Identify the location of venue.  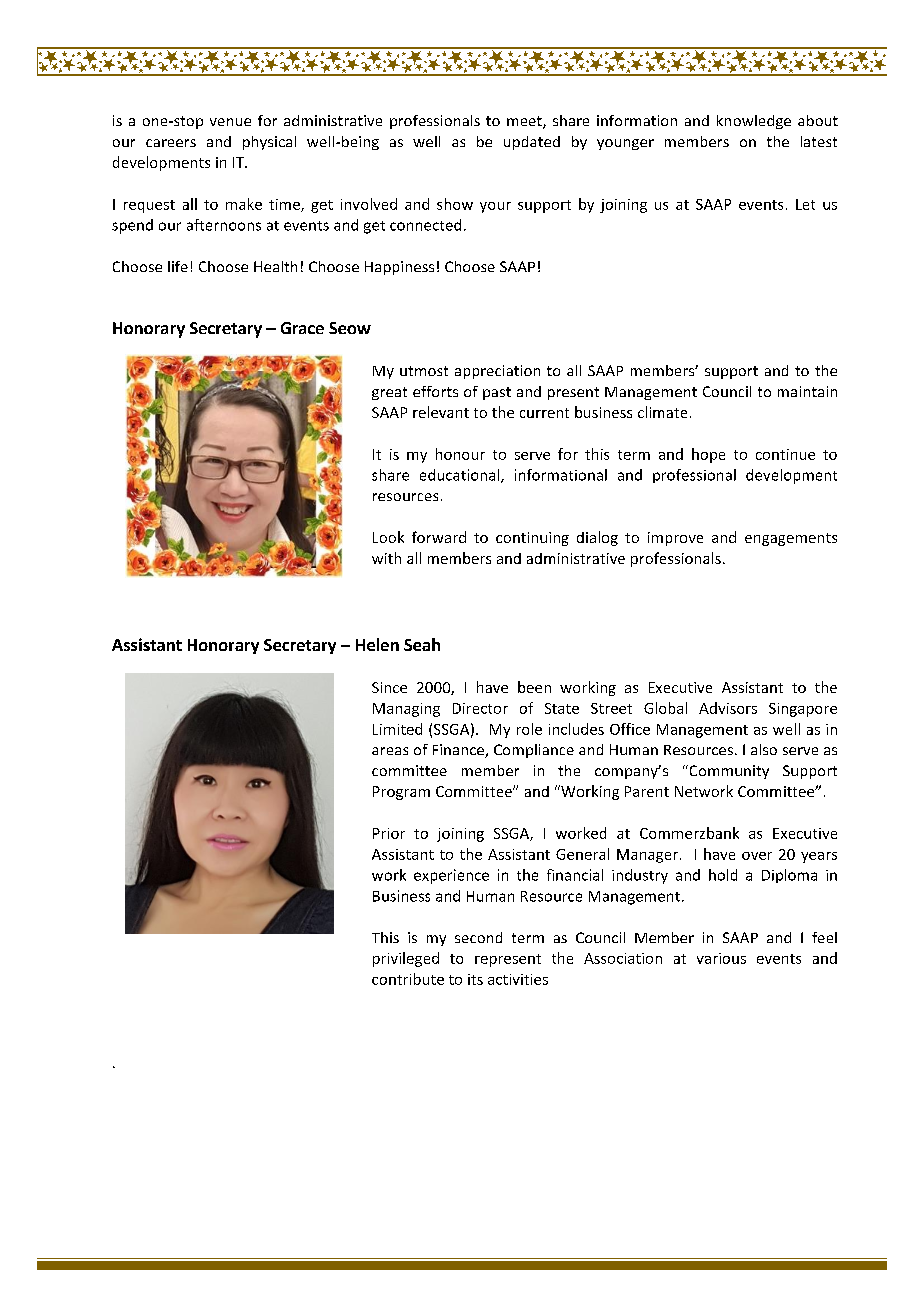
(230, 122).
